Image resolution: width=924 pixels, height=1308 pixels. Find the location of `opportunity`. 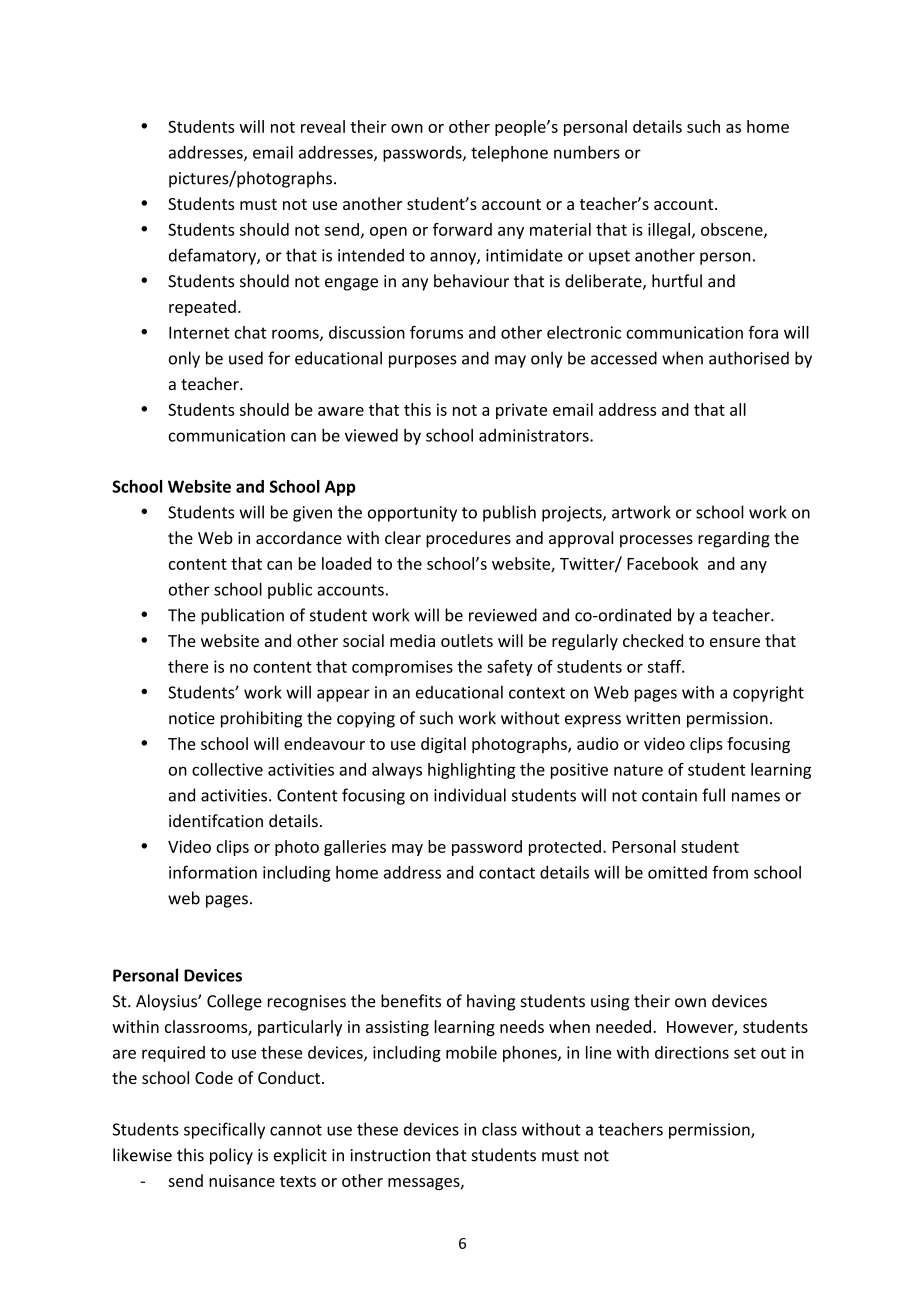

opportunity is located at coordinates (412, 514).
